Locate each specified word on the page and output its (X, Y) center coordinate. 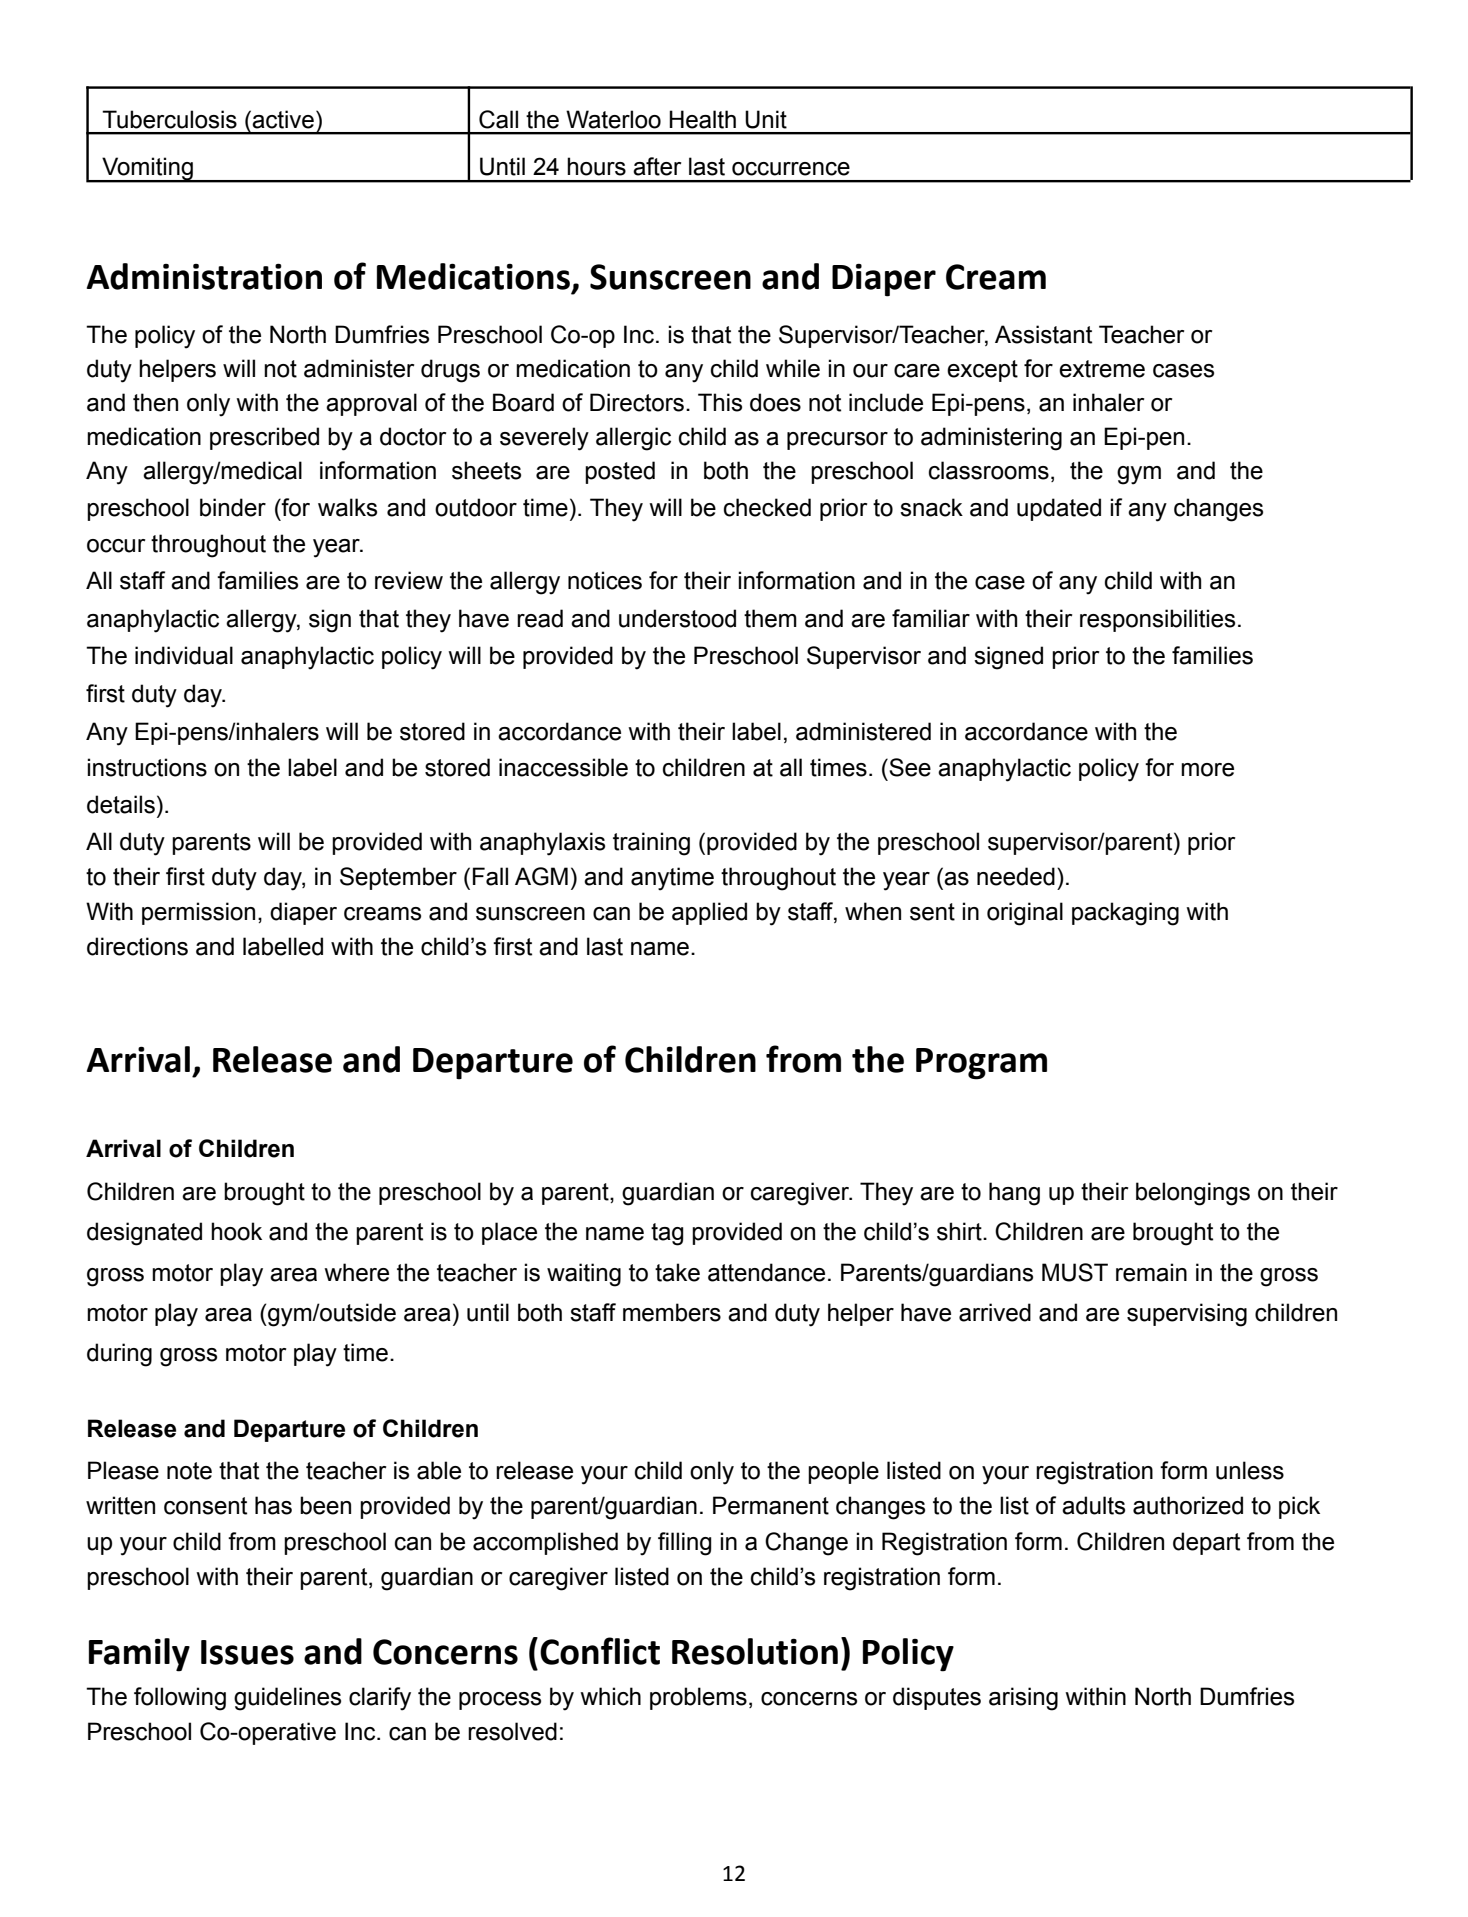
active (283, 119)
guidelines (287, 1699)
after (657, 166)
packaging (1125, 914)
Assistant (1043, 334)
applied (709, 913)
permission (198, 913)
